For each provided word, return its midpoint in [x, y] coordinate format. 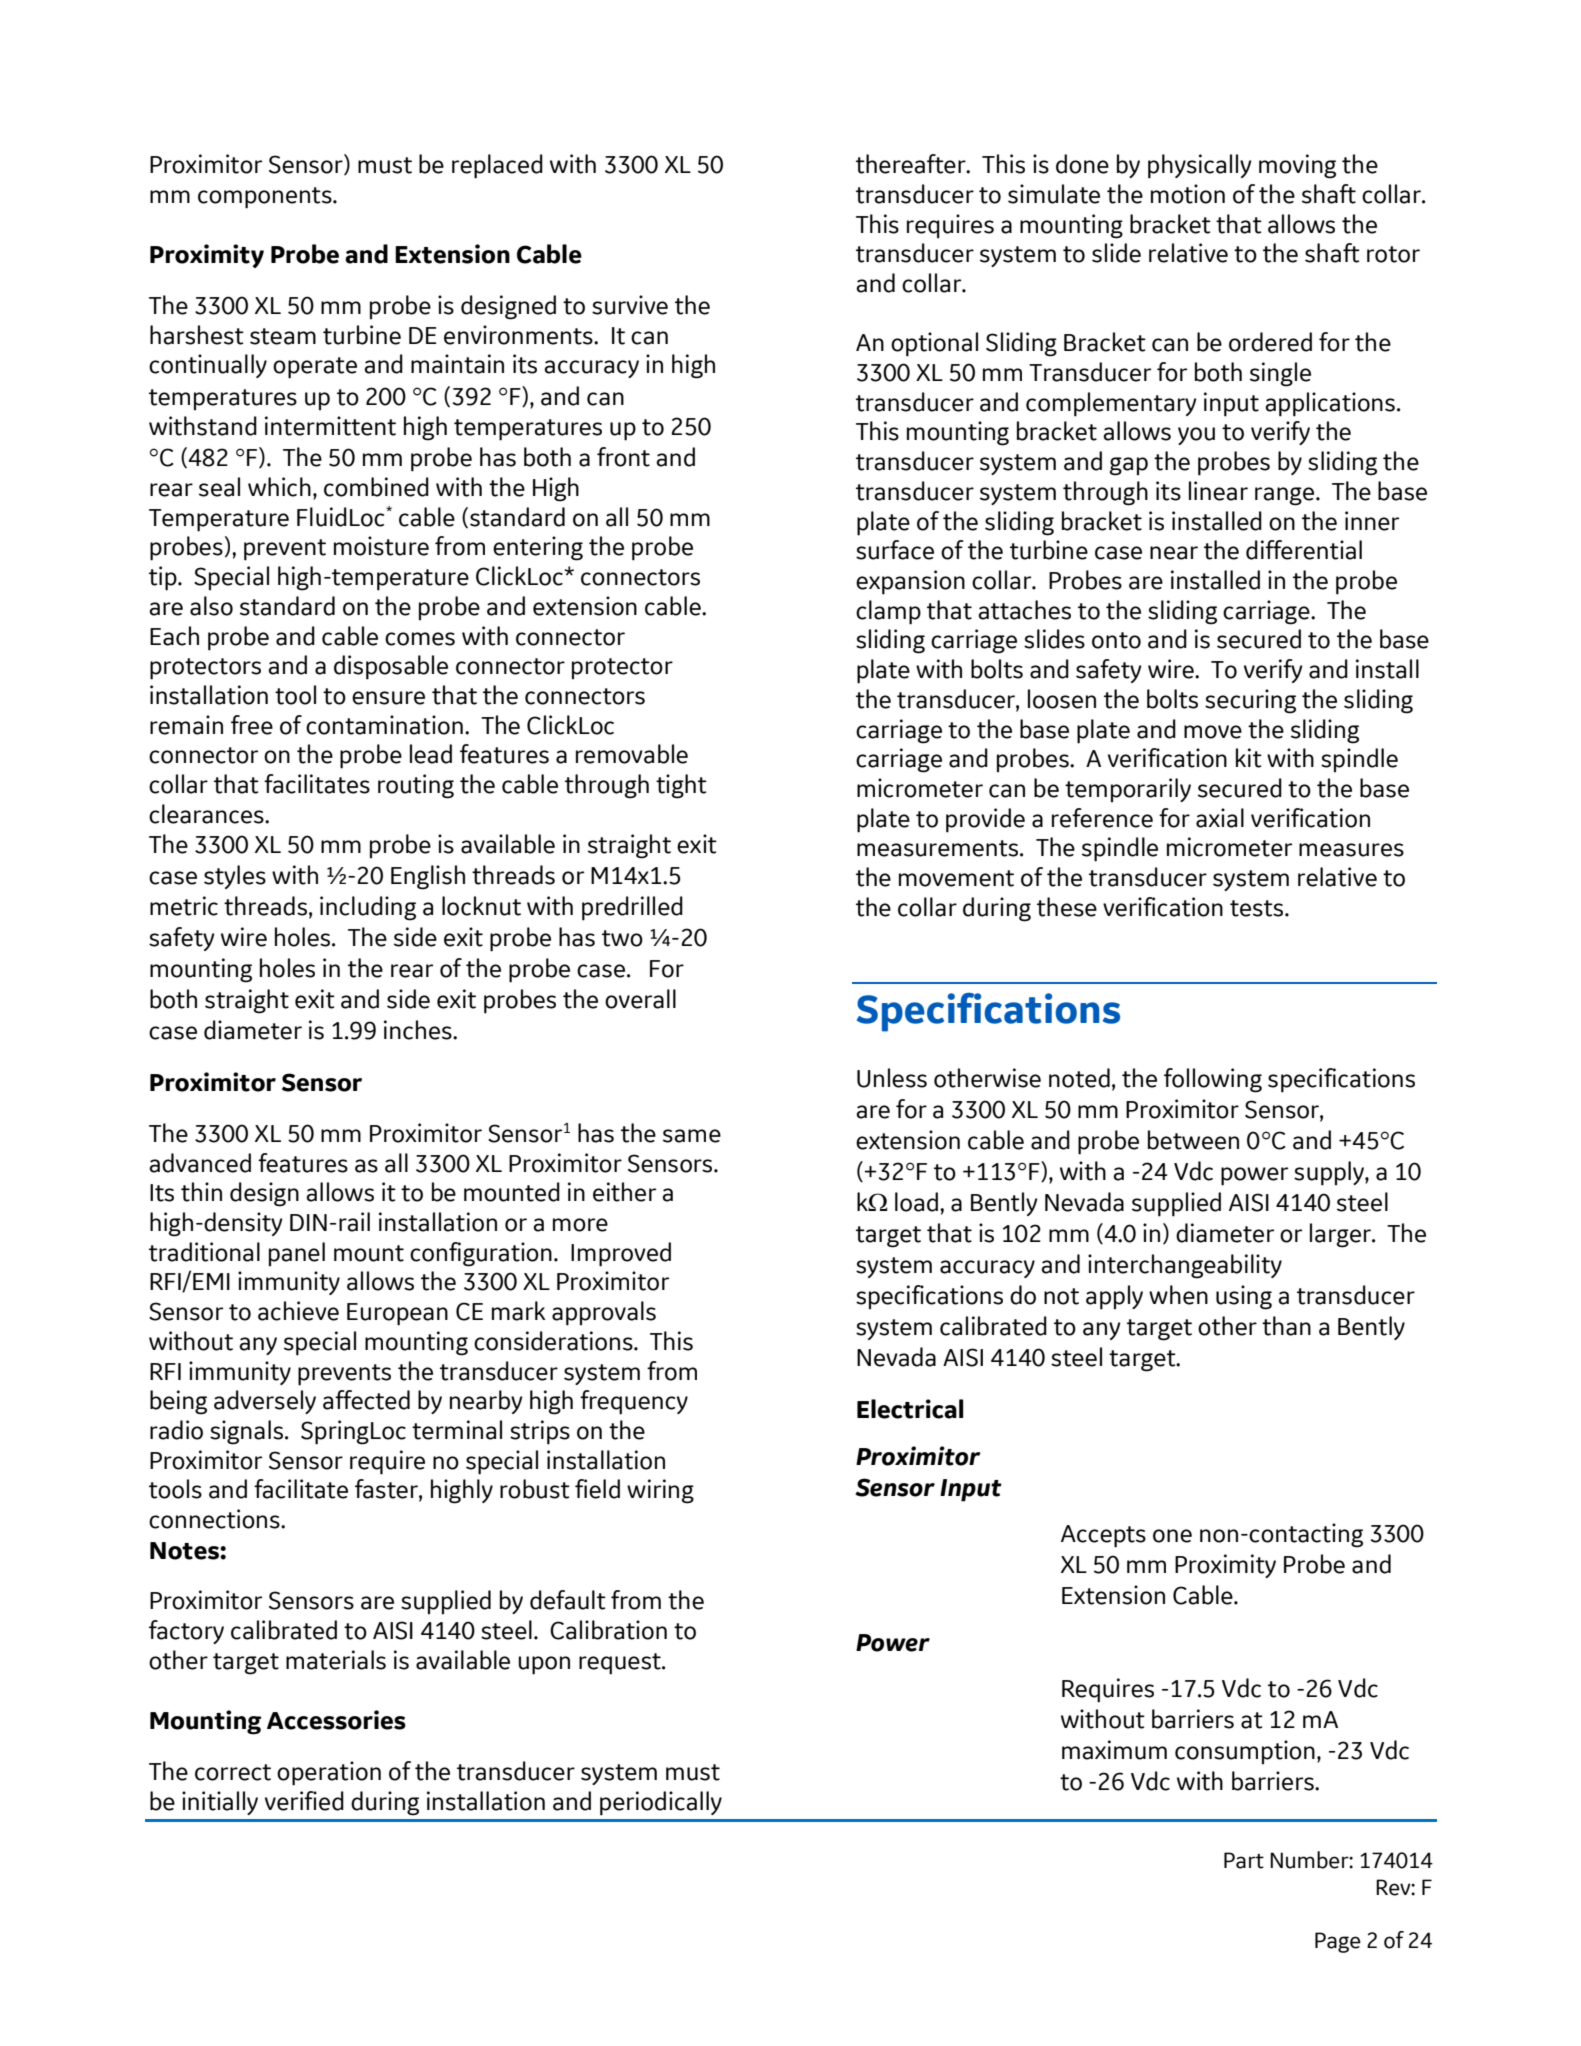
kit [1249, 758]
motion [1188, 194]
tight [681, 786]
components [266, 198]
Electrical [910, 1409]
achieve [298, 1311]
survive [630, 305]
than [1286, 1326]
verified [304, 1801]
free [252, 725]
